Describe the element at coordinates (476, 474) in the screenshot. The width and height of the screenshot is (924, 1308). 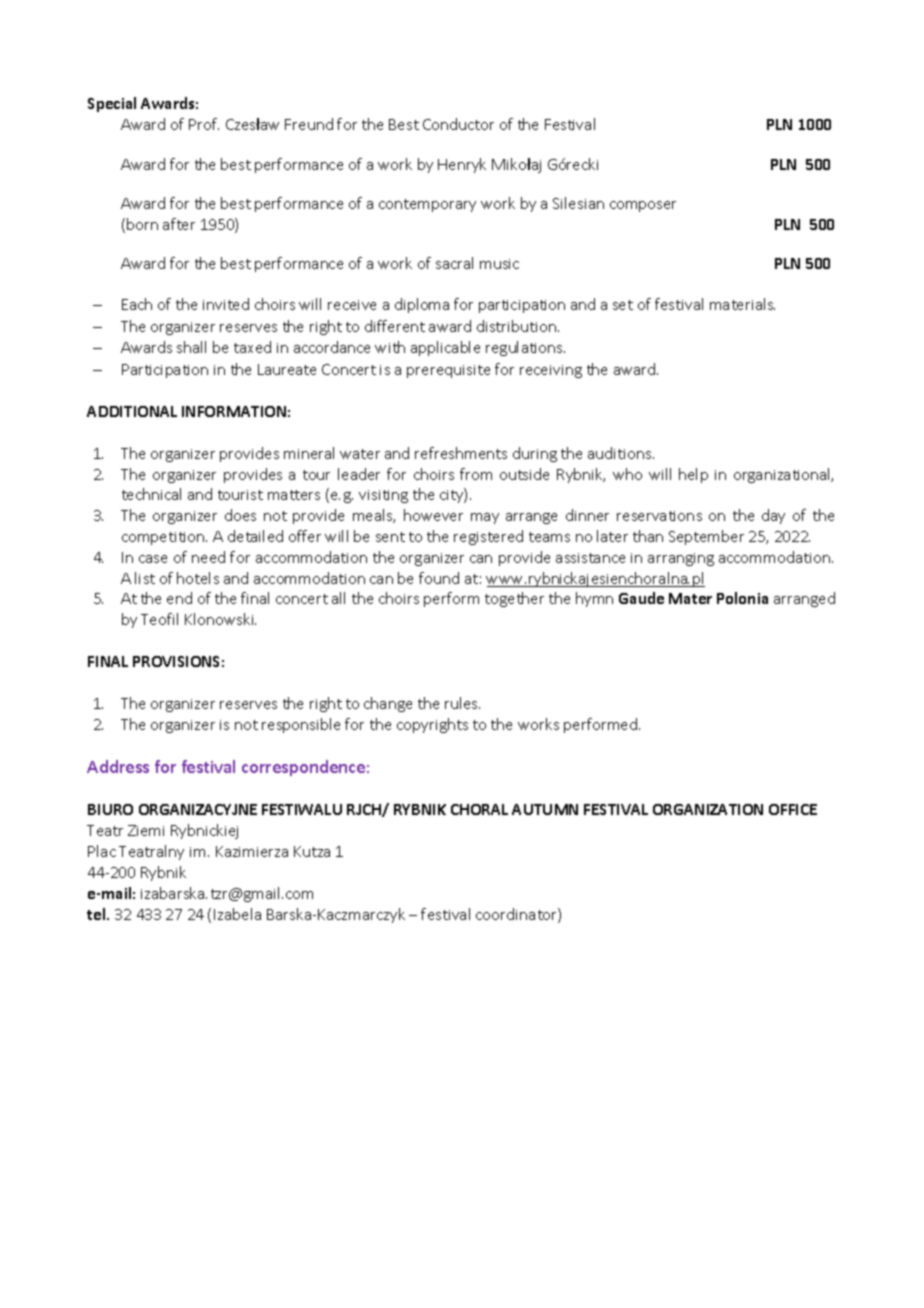
I see `from` at that location.
